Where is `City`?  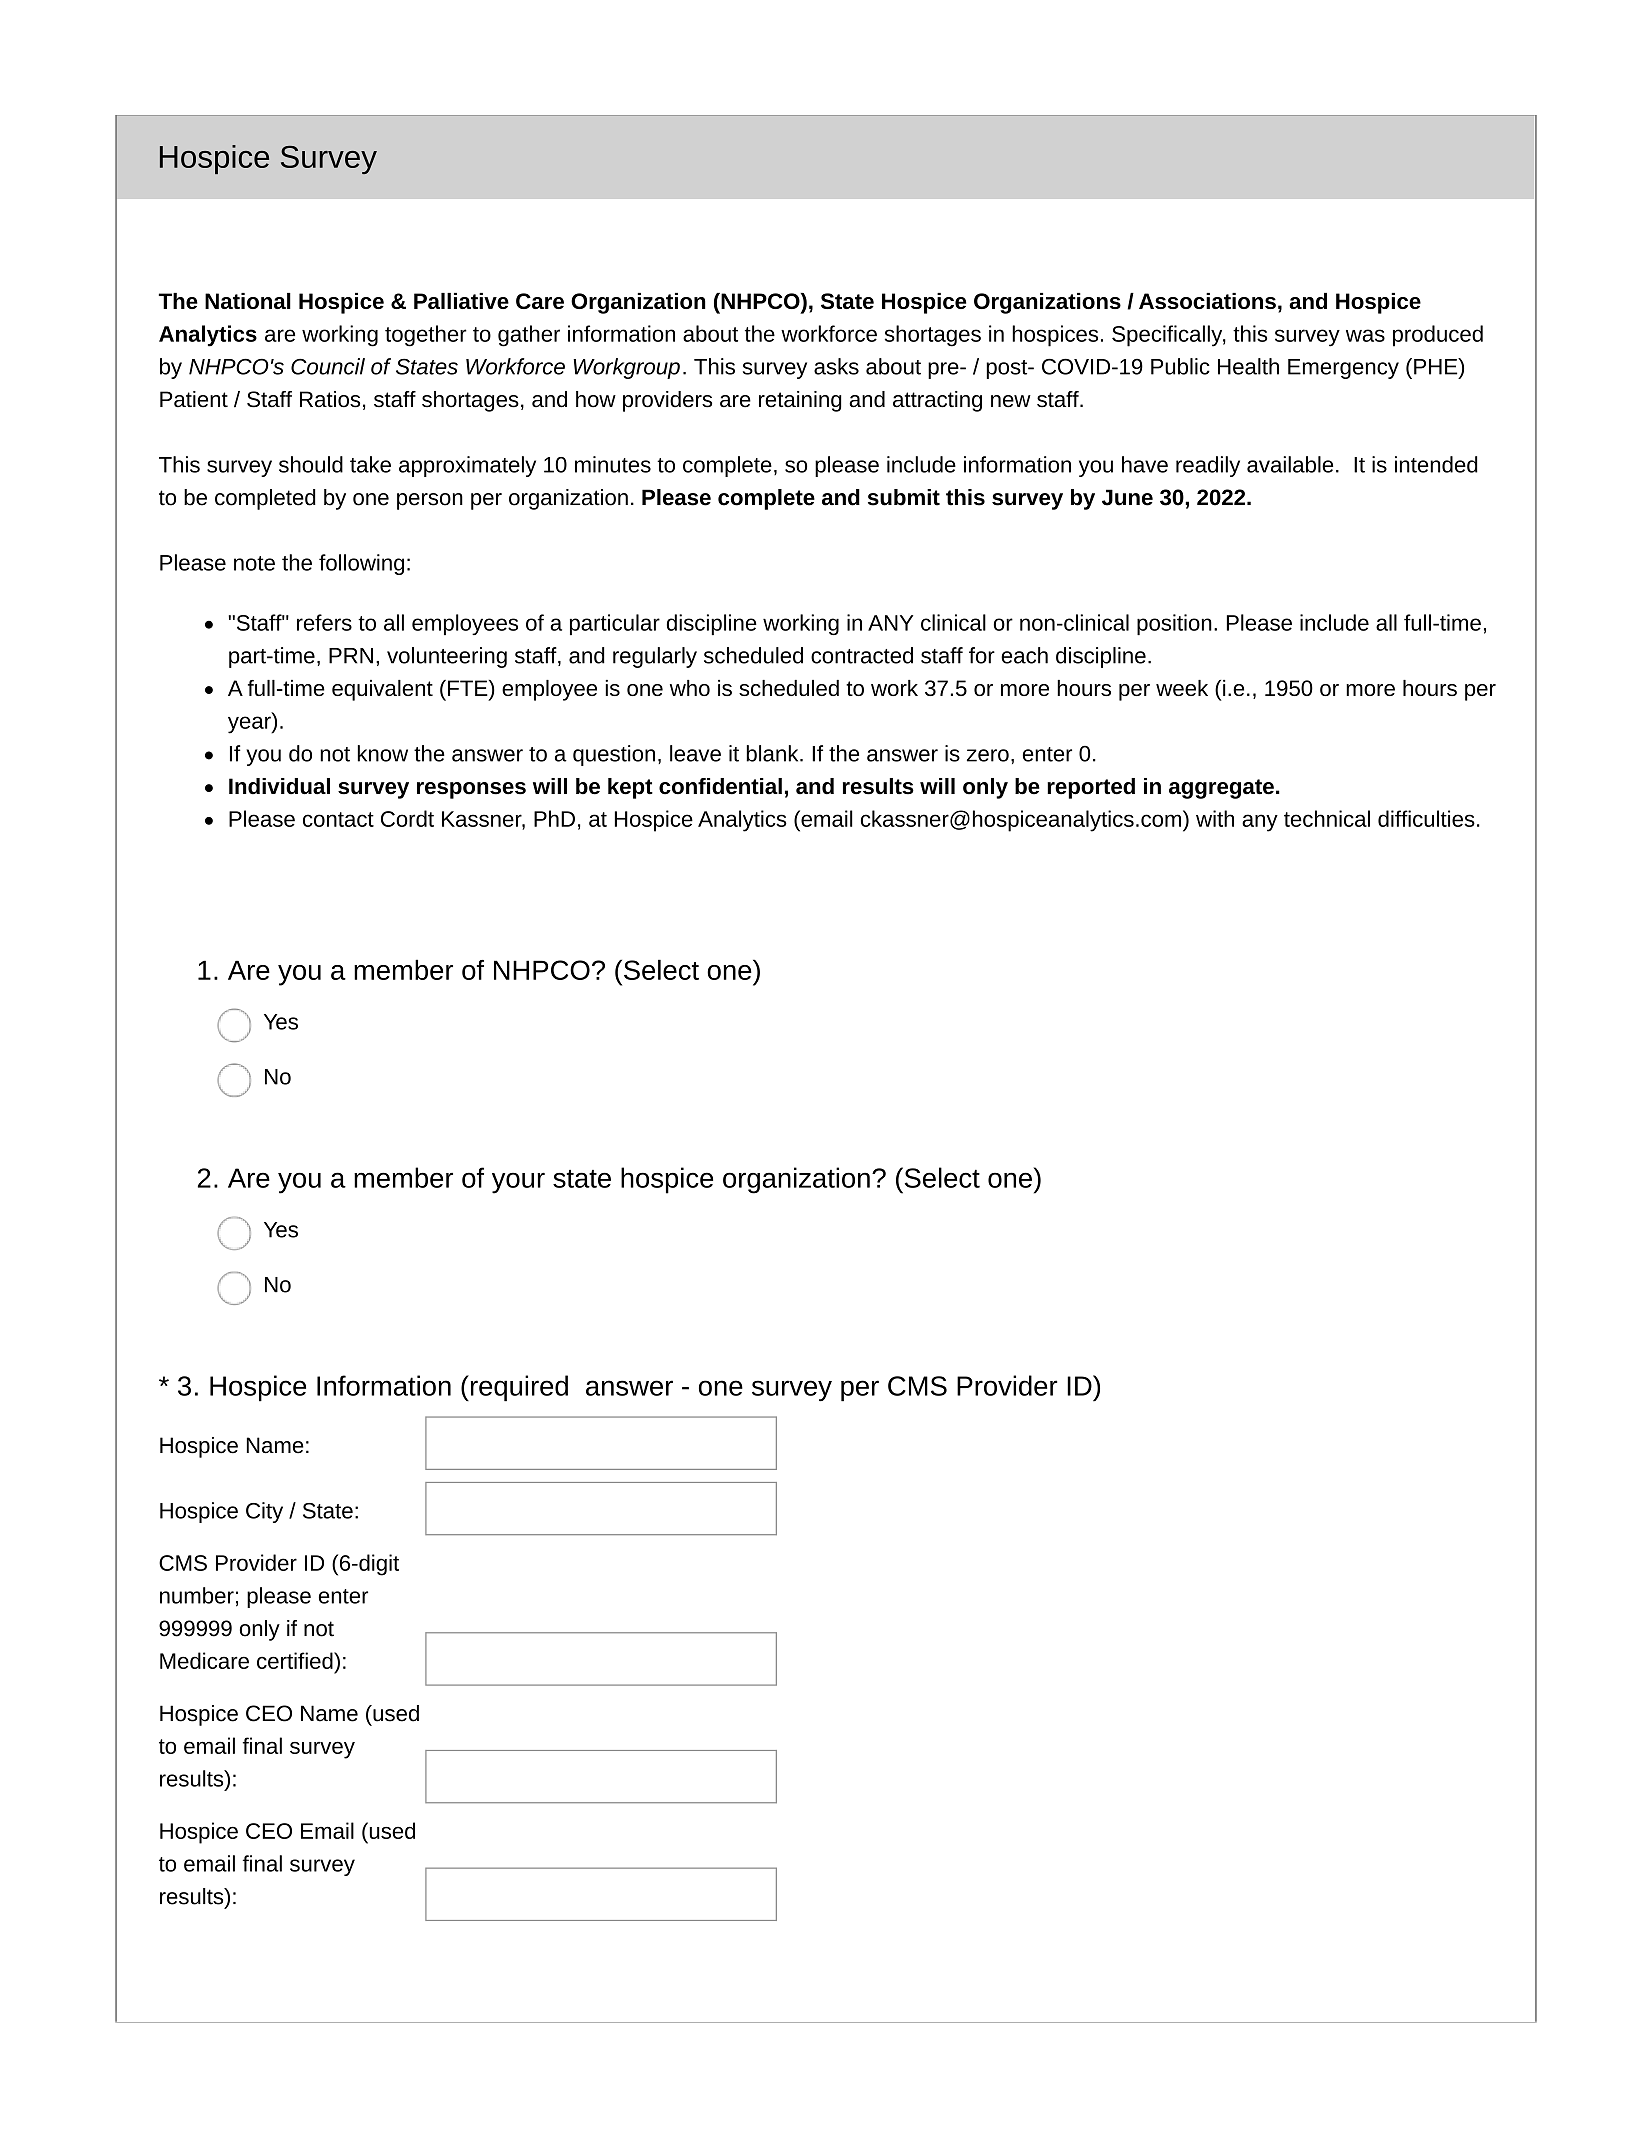
City is located at coordinates (264, 1512).
